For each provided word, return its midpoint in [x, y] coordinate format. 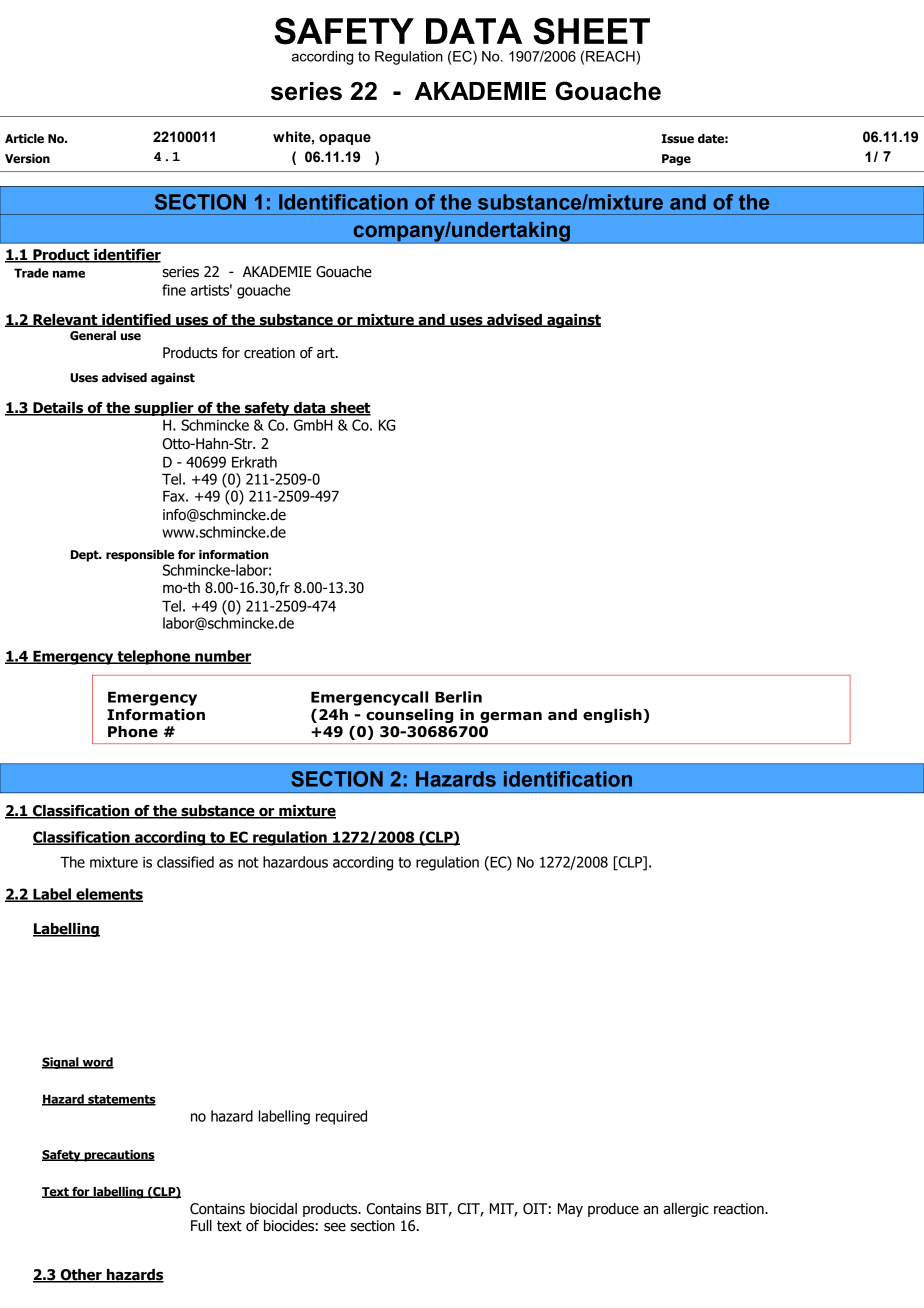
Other [81, 1276]
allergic [686, 1210]
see [335, 1227]
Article [24, 138]
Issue [678, 138]
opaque [345, 139]
